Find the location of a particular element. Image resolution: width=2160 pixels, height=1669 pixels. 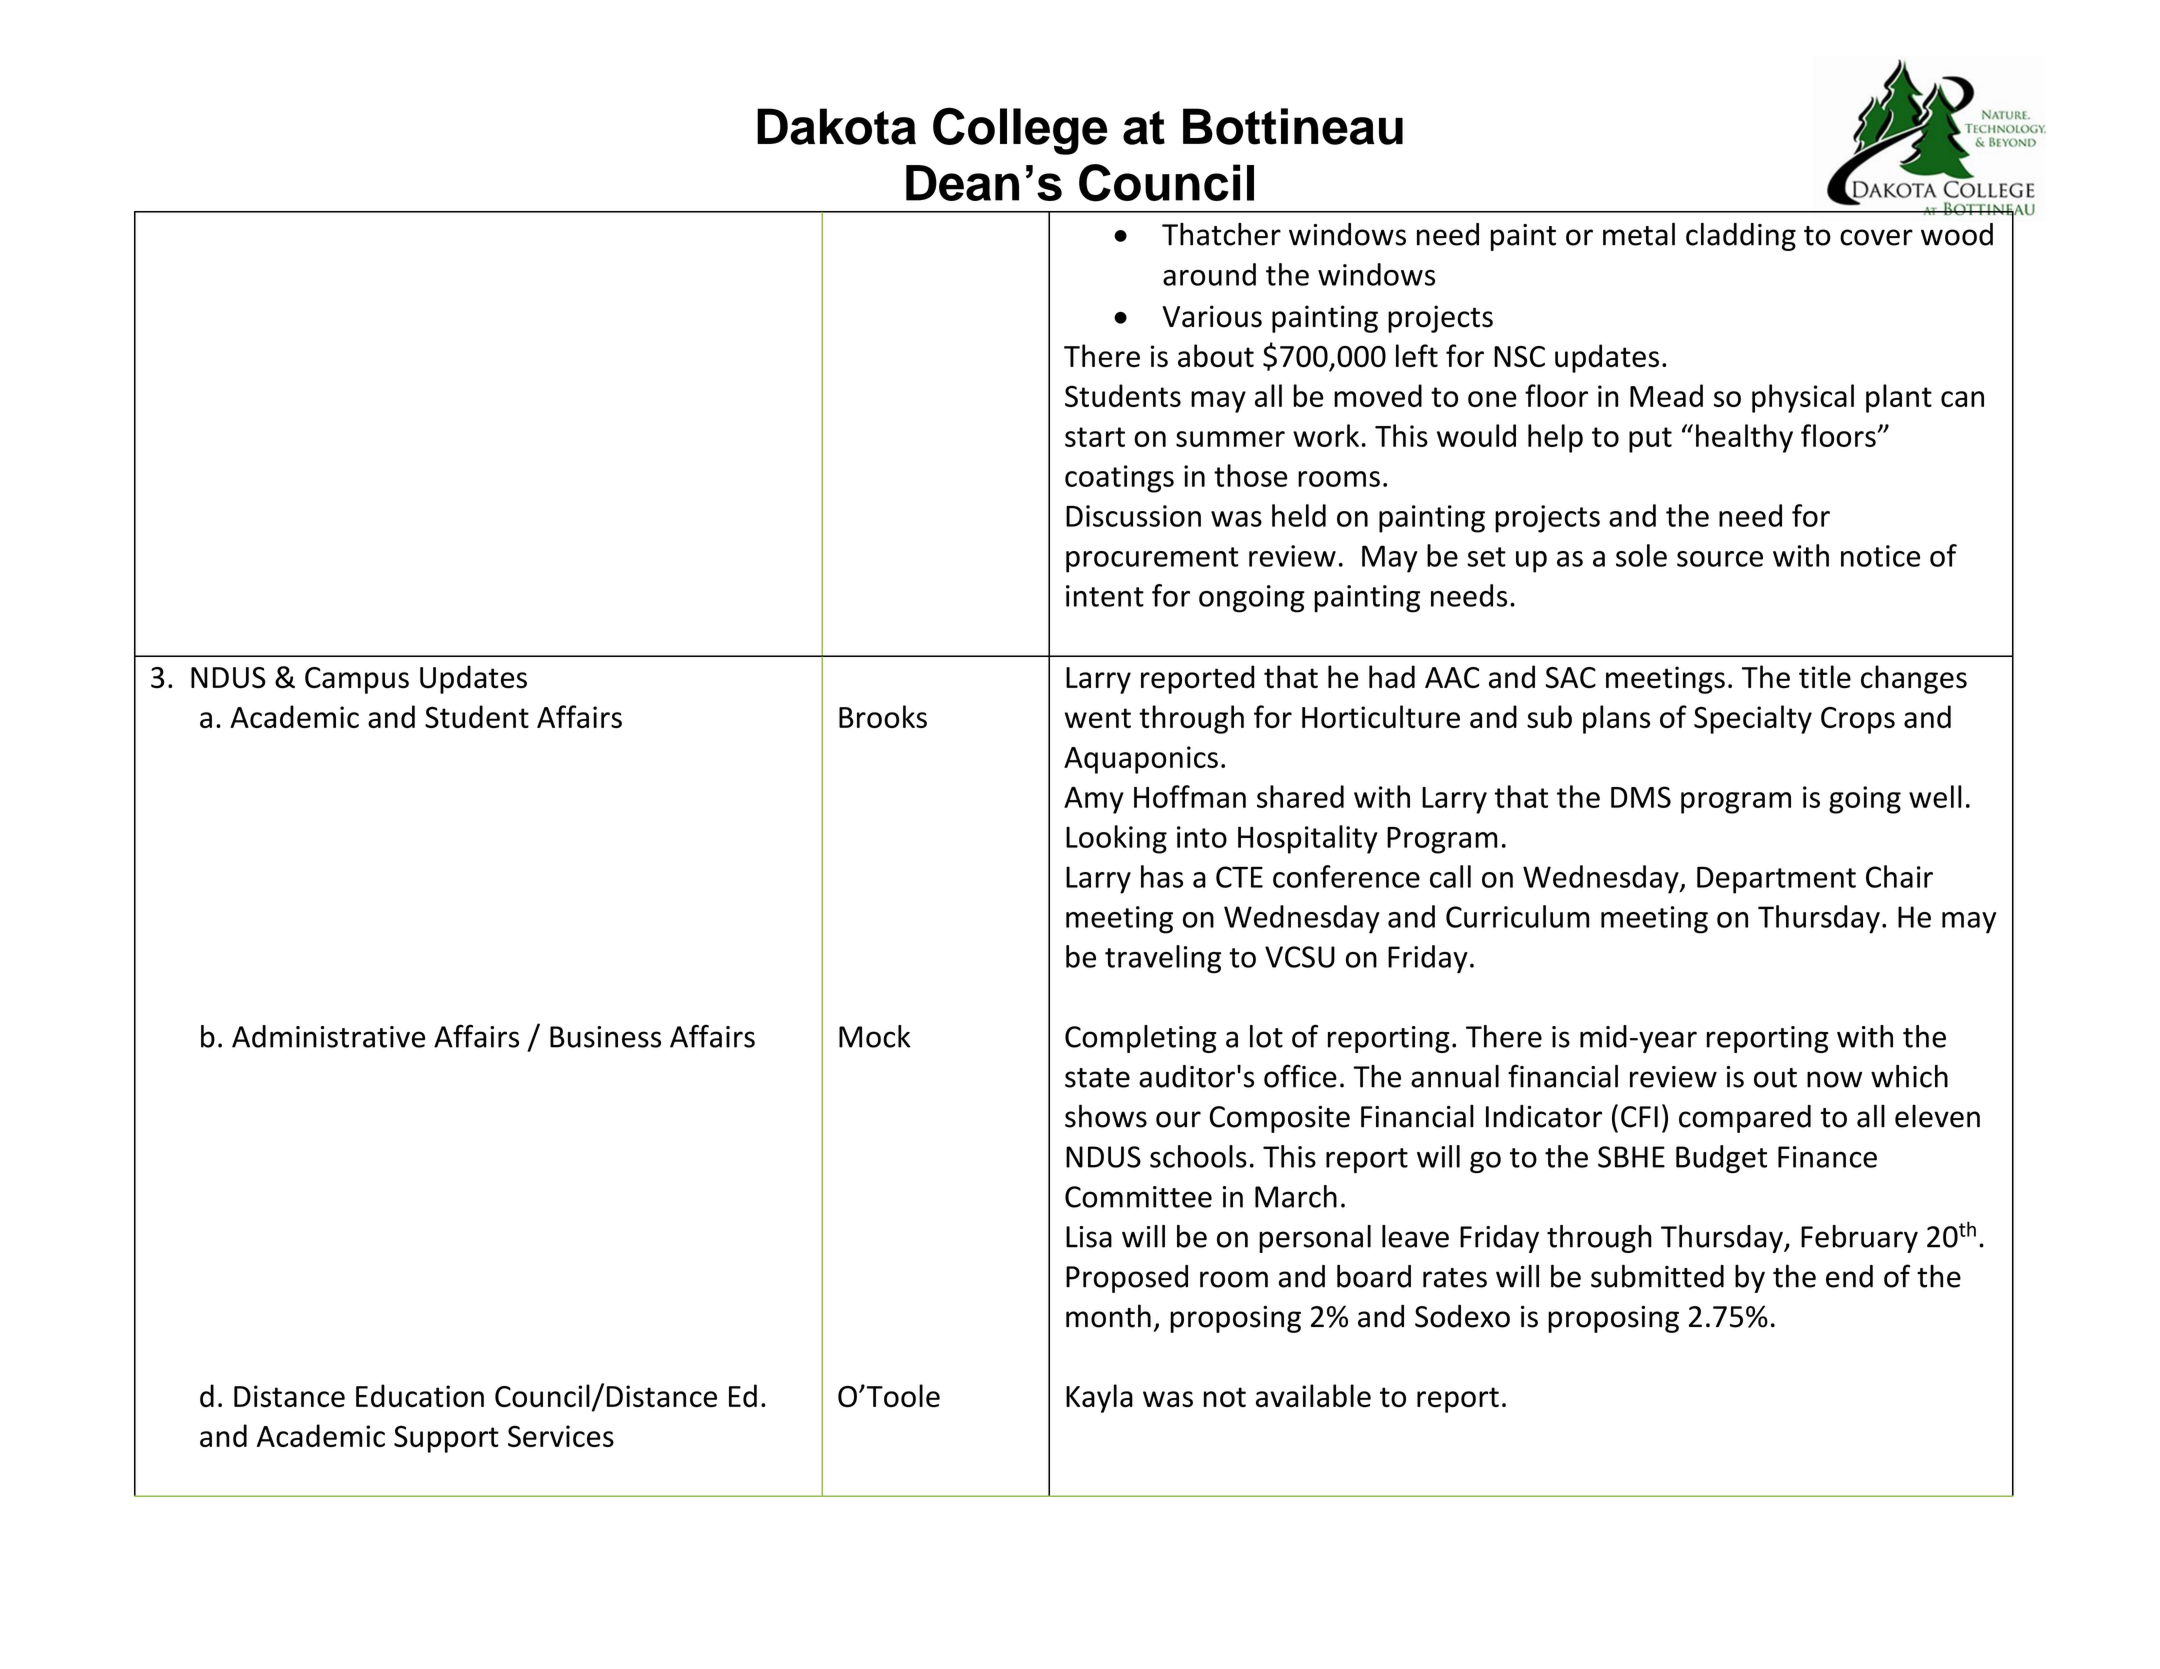

Brooks is located at coordinates (883, 716).
